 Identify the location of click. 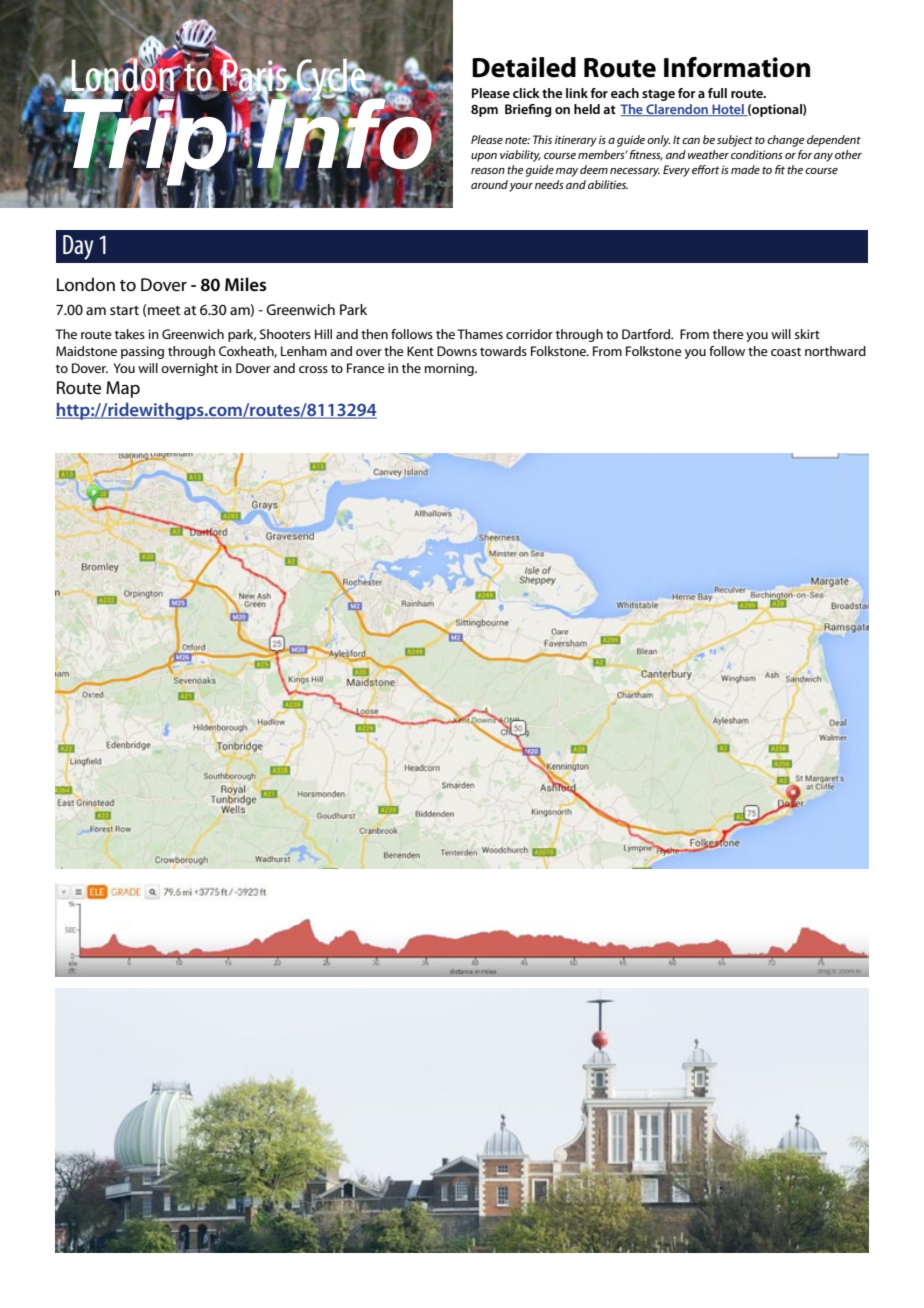
(526, 93).
